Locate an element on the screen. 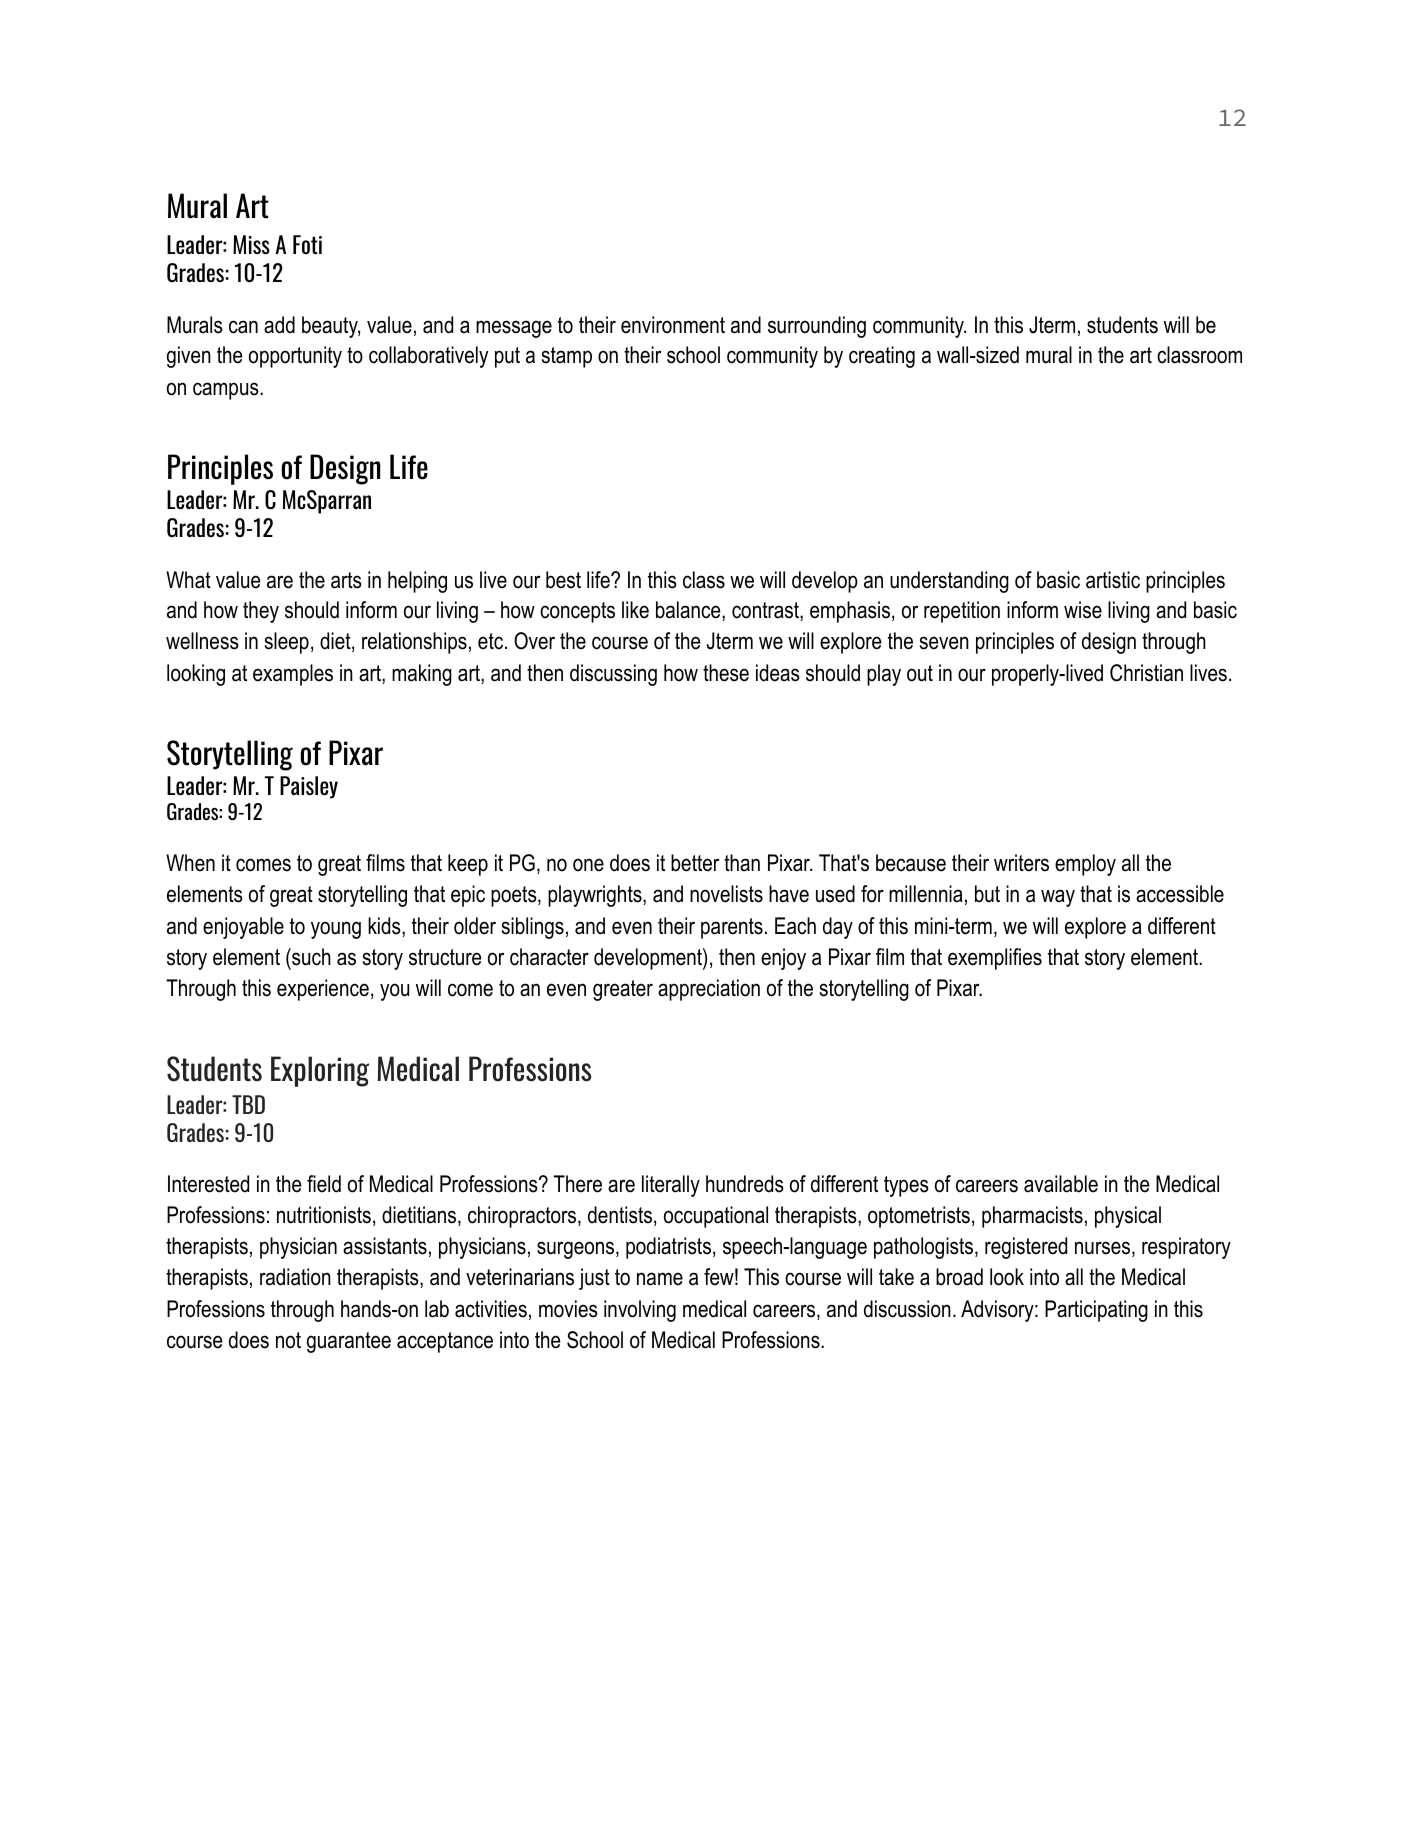 This screenshot has height=1830, width=1414. involving is located at coordinates (640, 1311).
